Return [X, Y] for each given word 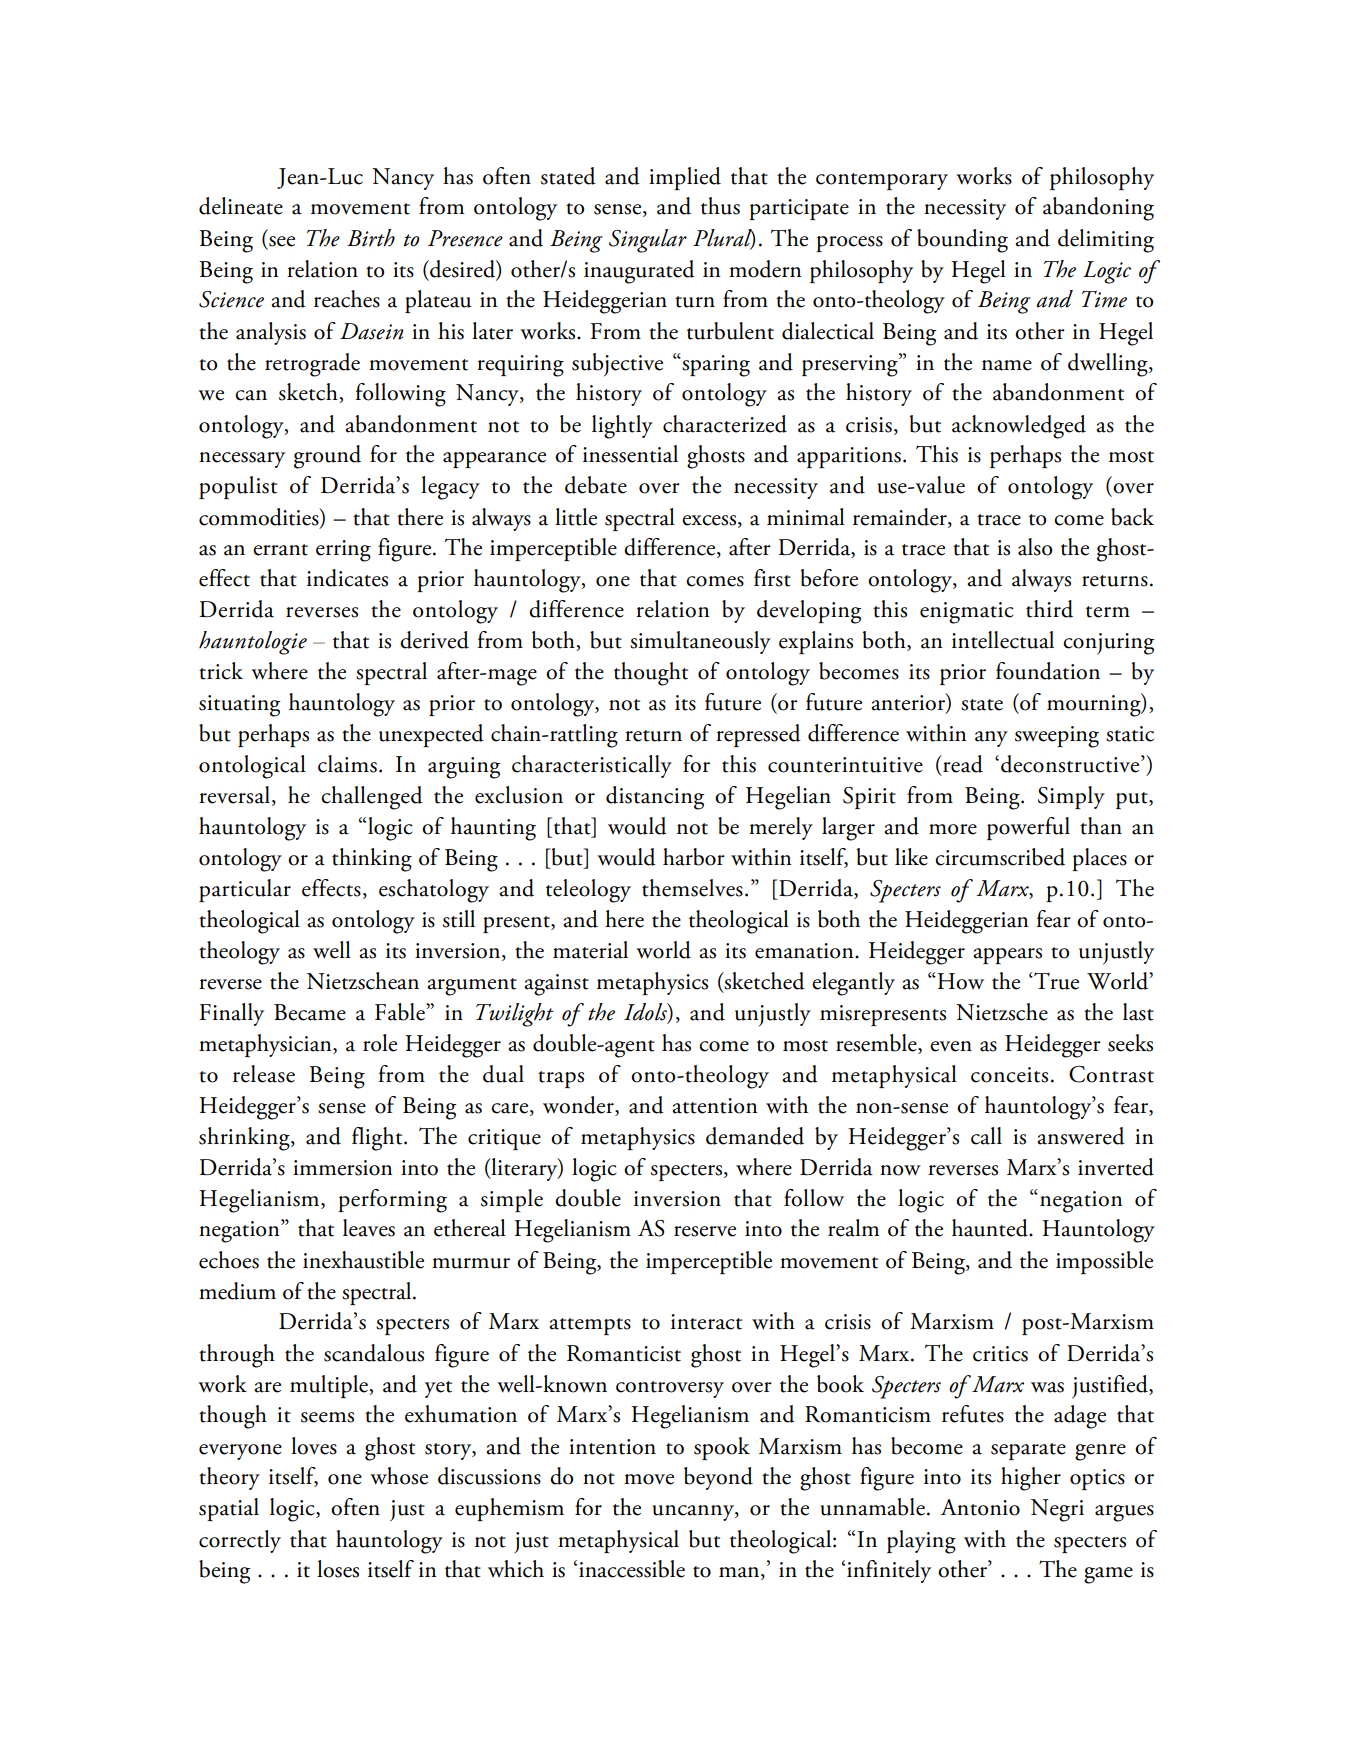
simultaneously [700, 642]
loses [338, 1569]
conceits [1009, 1075]
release [264, 1074]
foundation [1048, 671]
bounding [962, 241]
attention [715, 1106]
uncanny [694, 1513]
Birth [371, 238]
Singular [648, 241]
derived [434, 640]
